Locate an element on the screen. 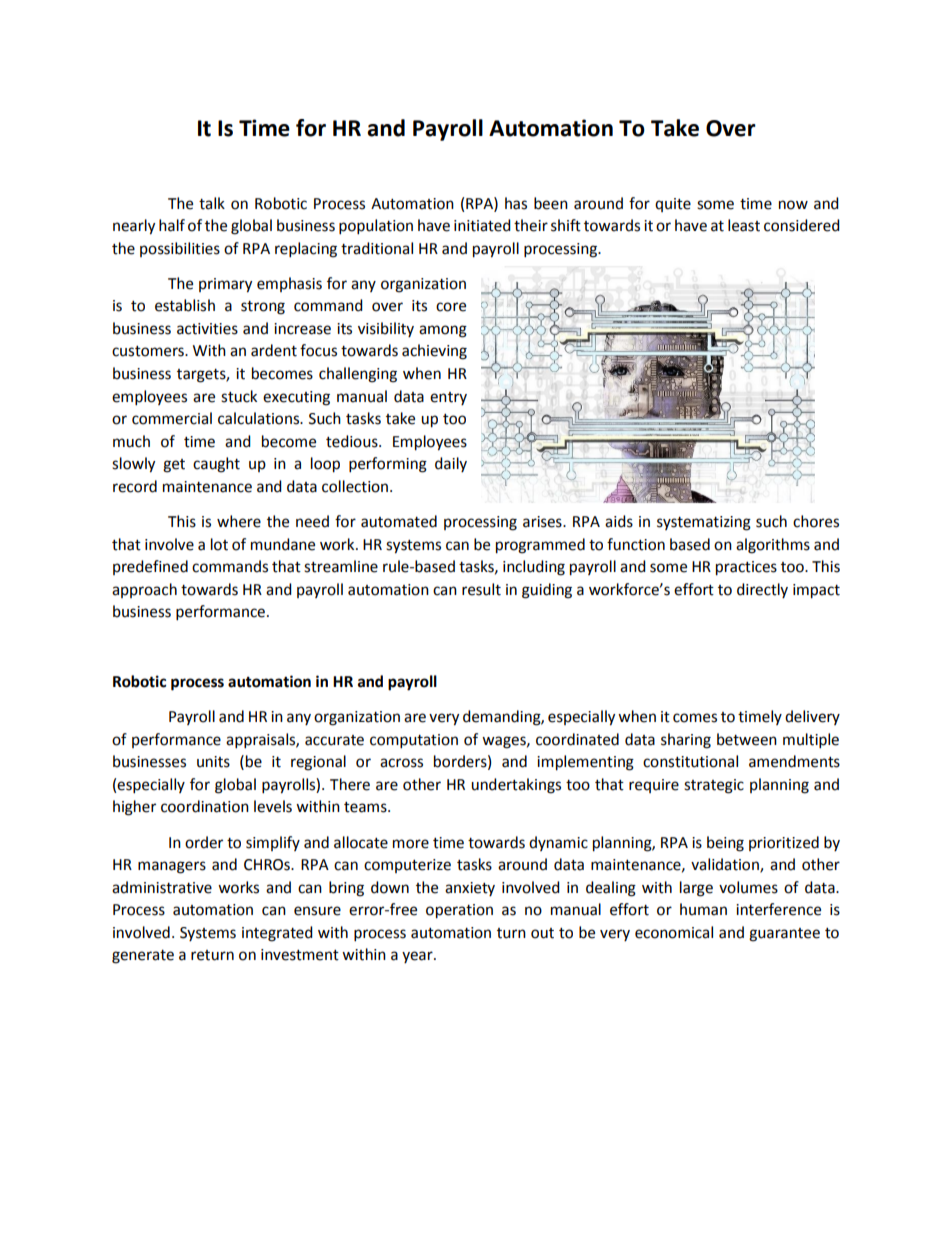 Image resolution: width=952 pixels, height=1233 pixels. talk is located at coordinates (212, 203).
